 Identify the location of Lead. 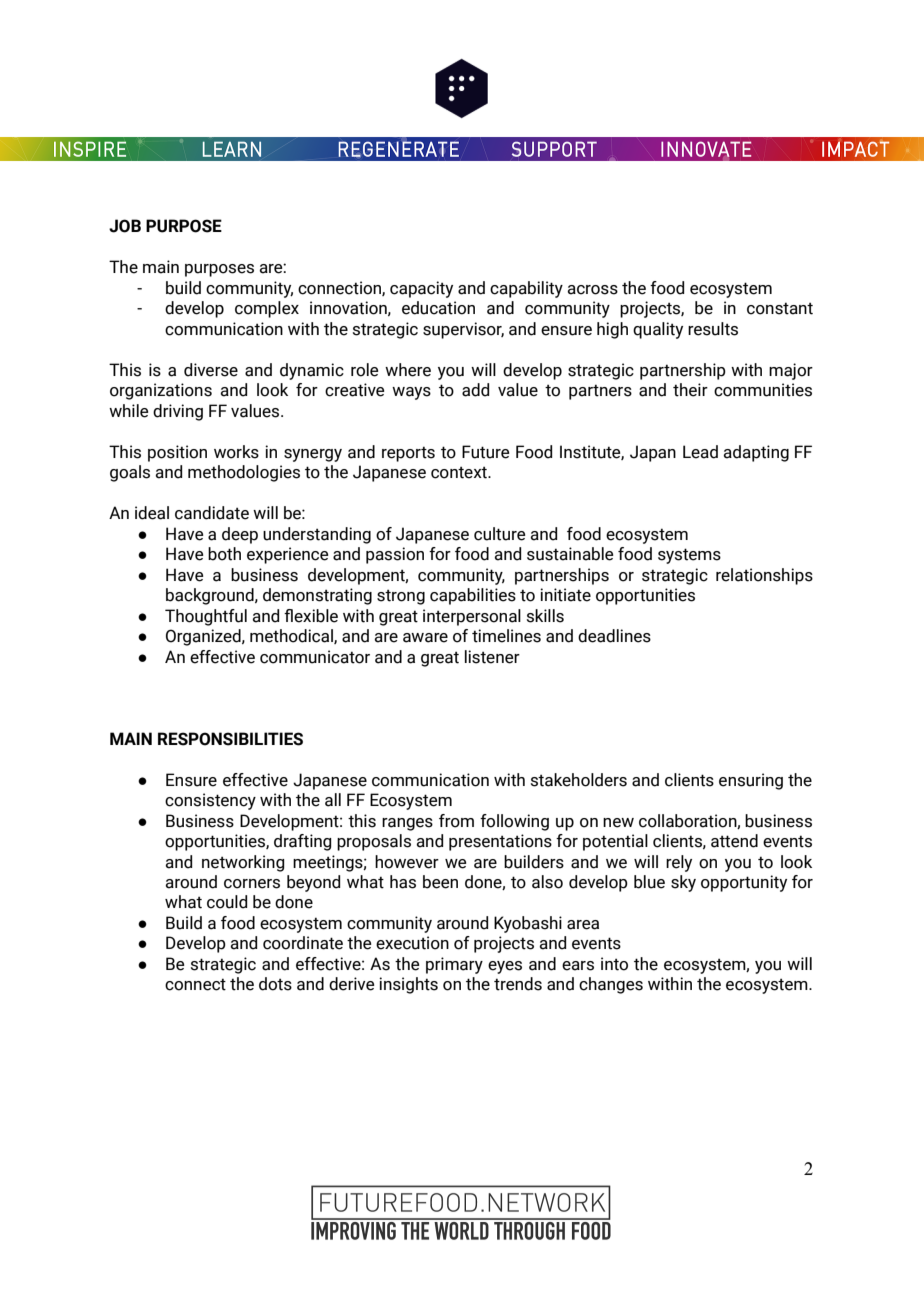
(700, 452).
